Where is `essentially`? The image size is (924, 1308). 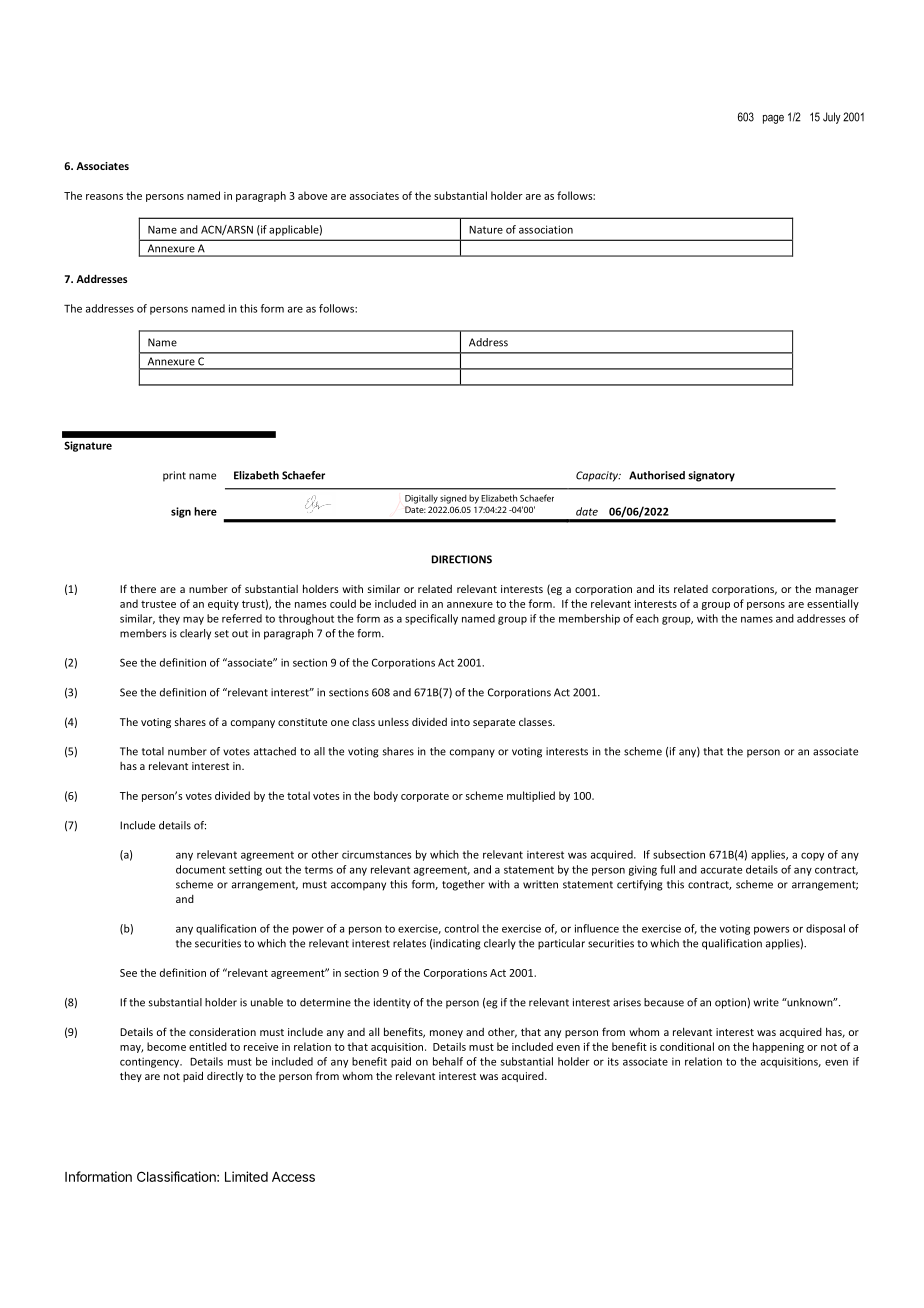
essentially is located at coordinates (833, 604).
